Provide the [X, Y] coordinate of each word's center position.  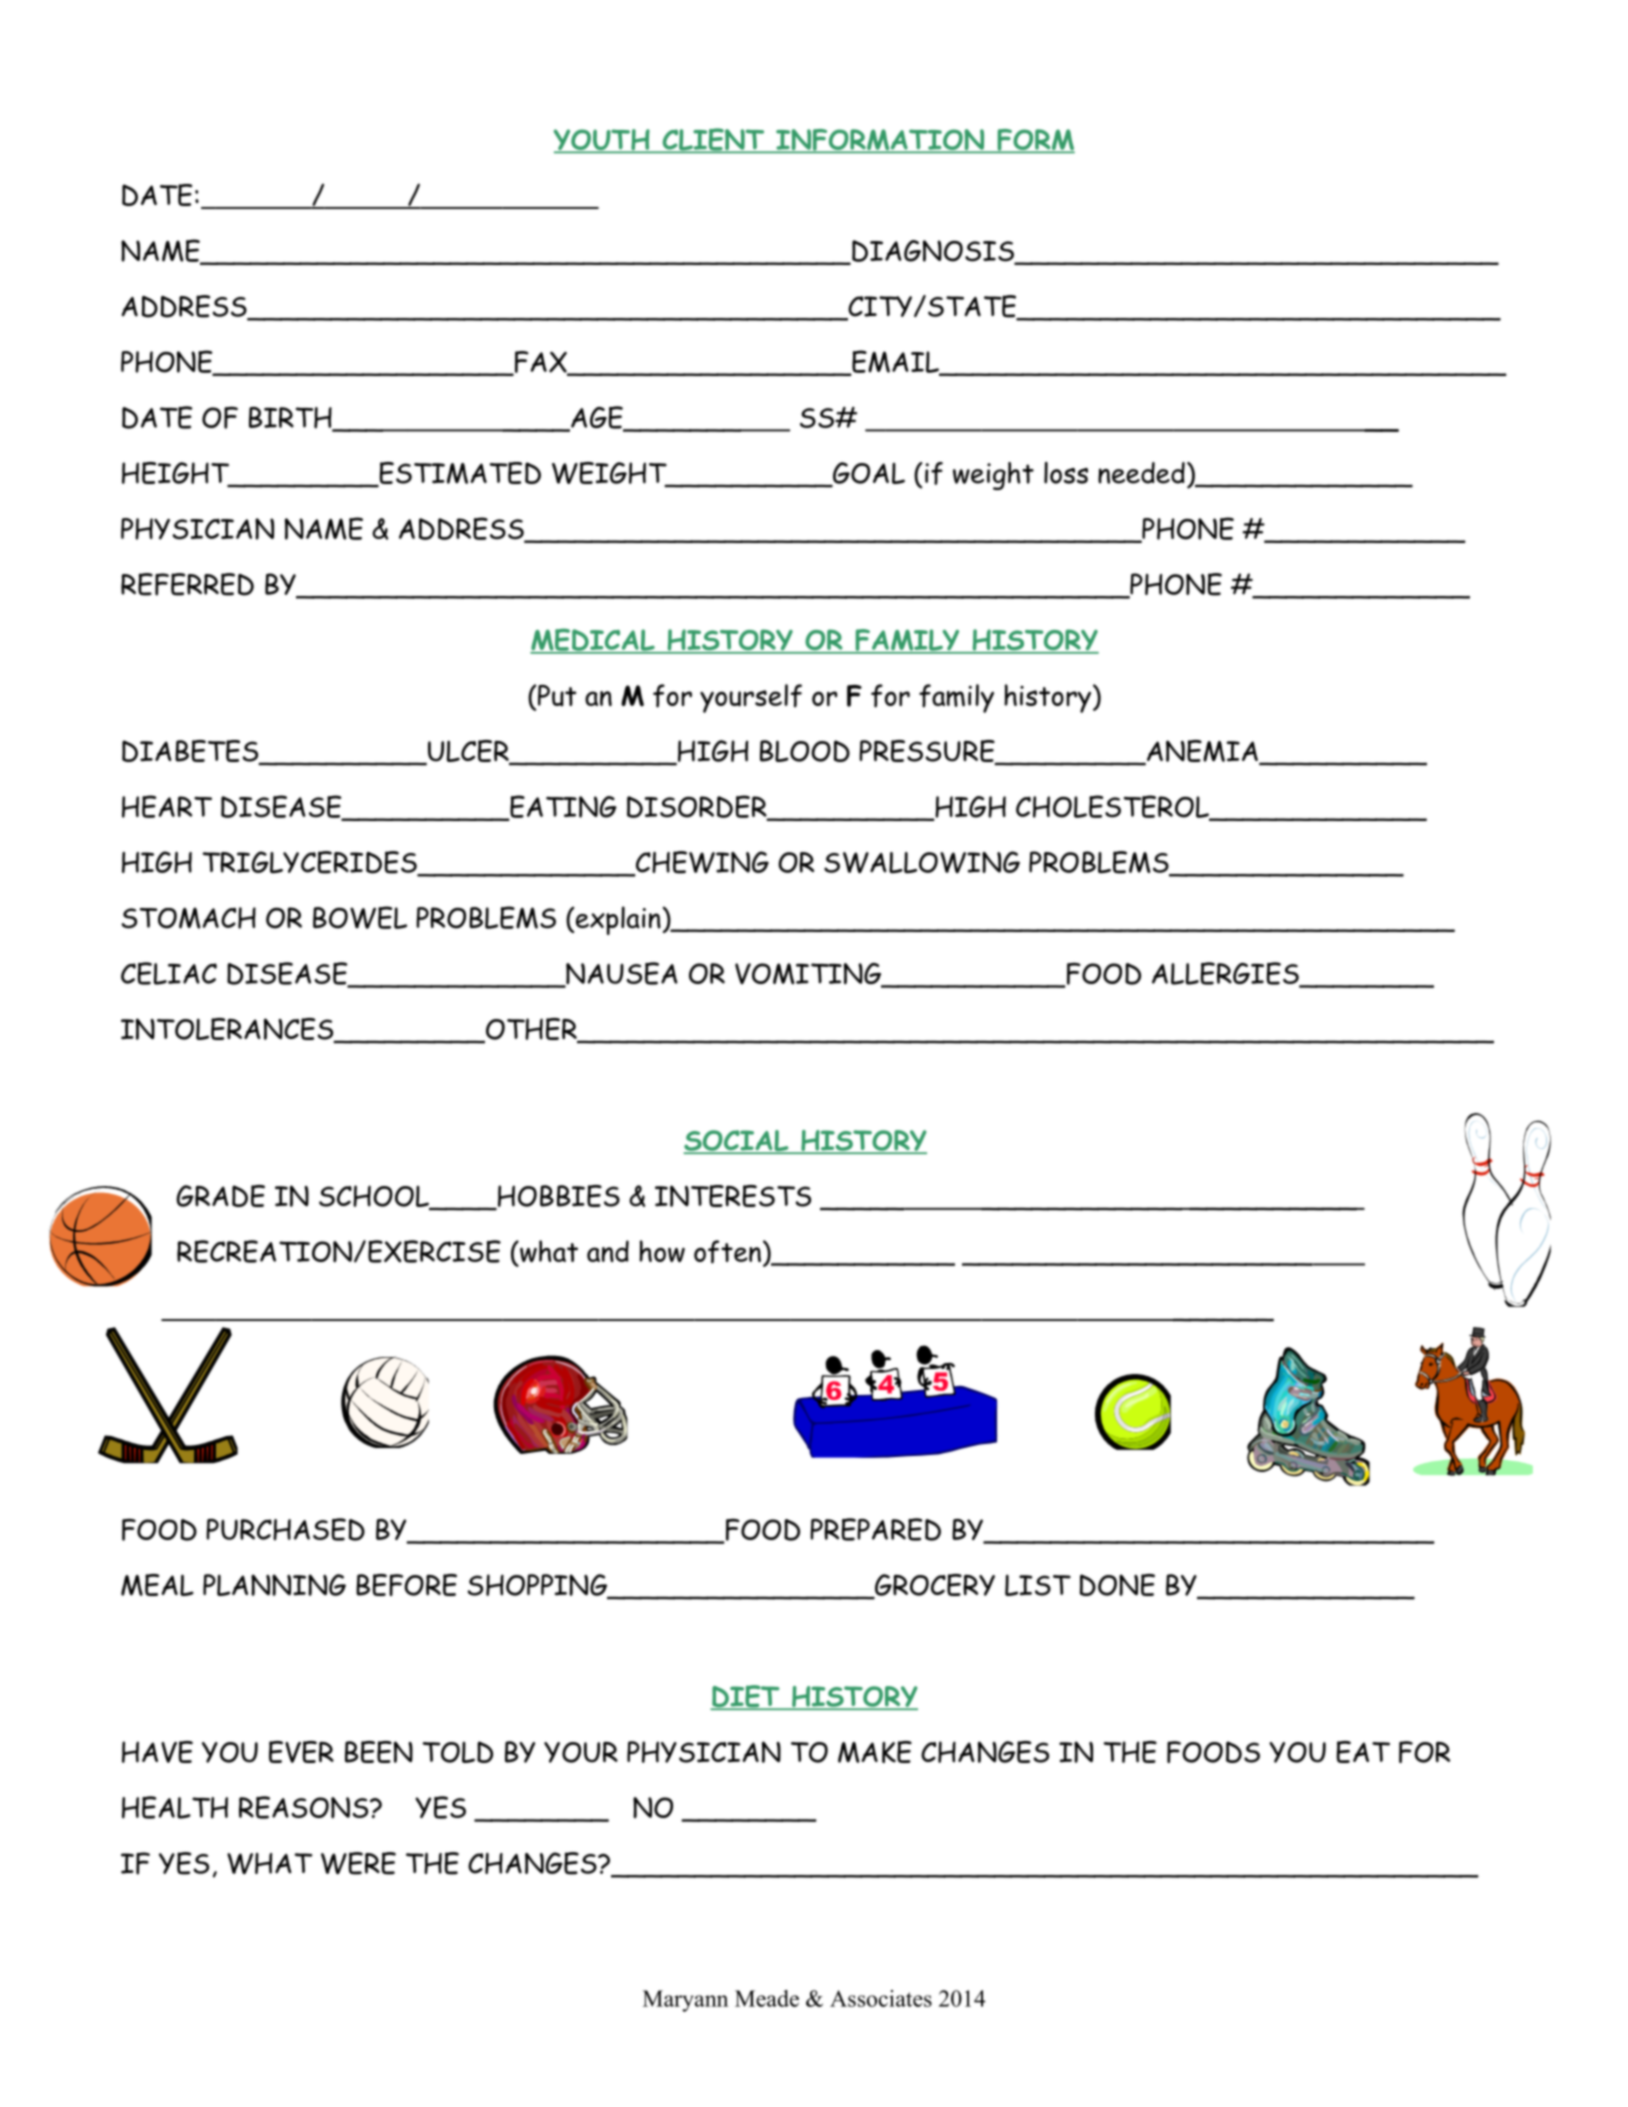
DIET [746, 1697]
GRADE [220, 1196]
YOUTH [603, 141]
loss [1066, 473]
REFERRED [187, 584]
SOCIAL [737, 1142]
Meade [767, 1998]
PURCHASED [285, 1529]
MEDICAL [593, 640]
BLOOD [805, 751]
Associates [881, 1998]
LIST [1038, 1585]
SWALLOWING [922, 862]
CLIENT [713, 140]
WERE [358, 1863]
